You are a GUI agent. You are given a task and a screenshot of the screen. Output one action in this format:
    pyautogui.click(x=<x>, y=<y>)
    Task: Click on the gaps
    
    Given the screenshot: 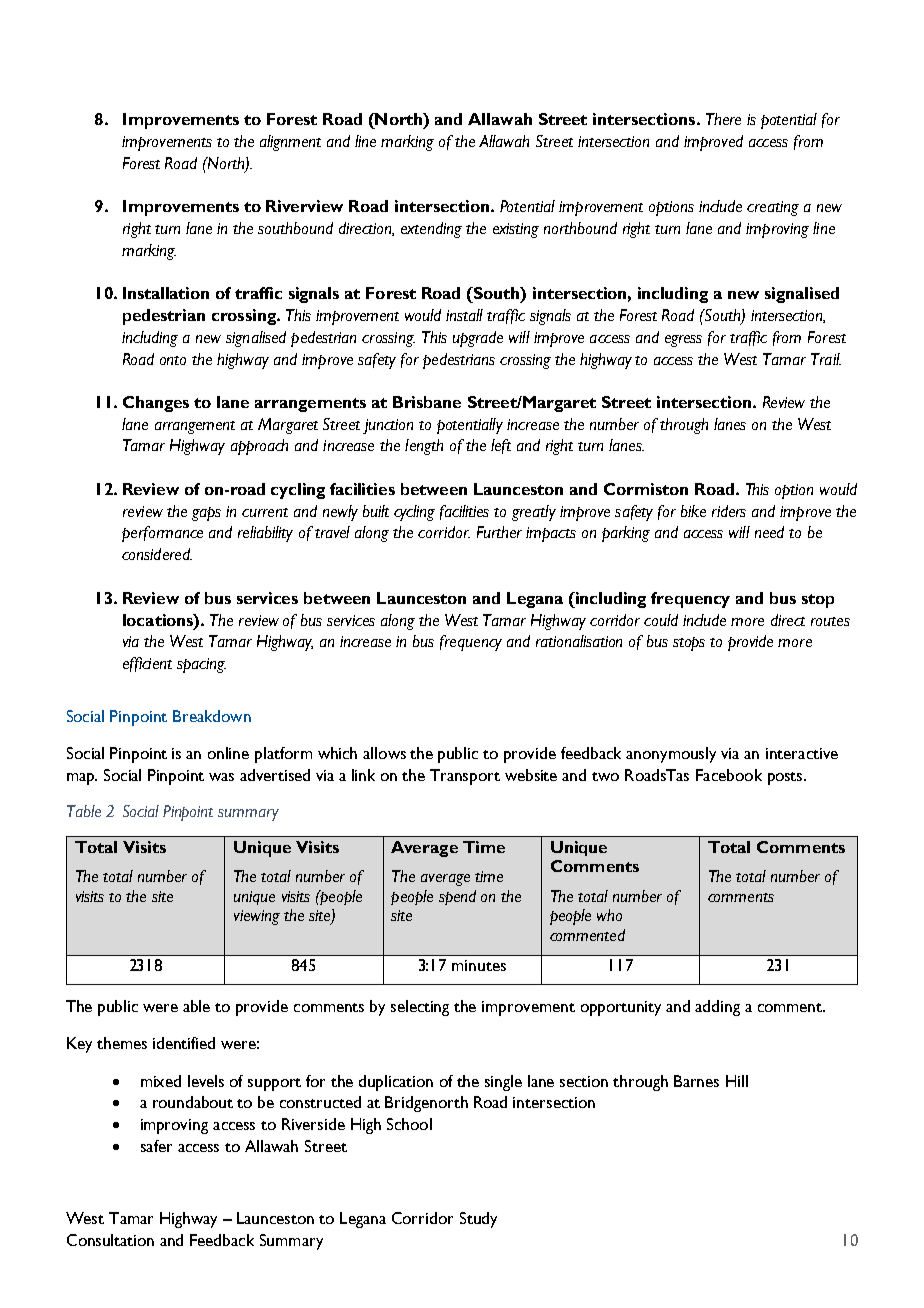 What is the action you would take?
    pyautogui.click(x=206, y=514)
